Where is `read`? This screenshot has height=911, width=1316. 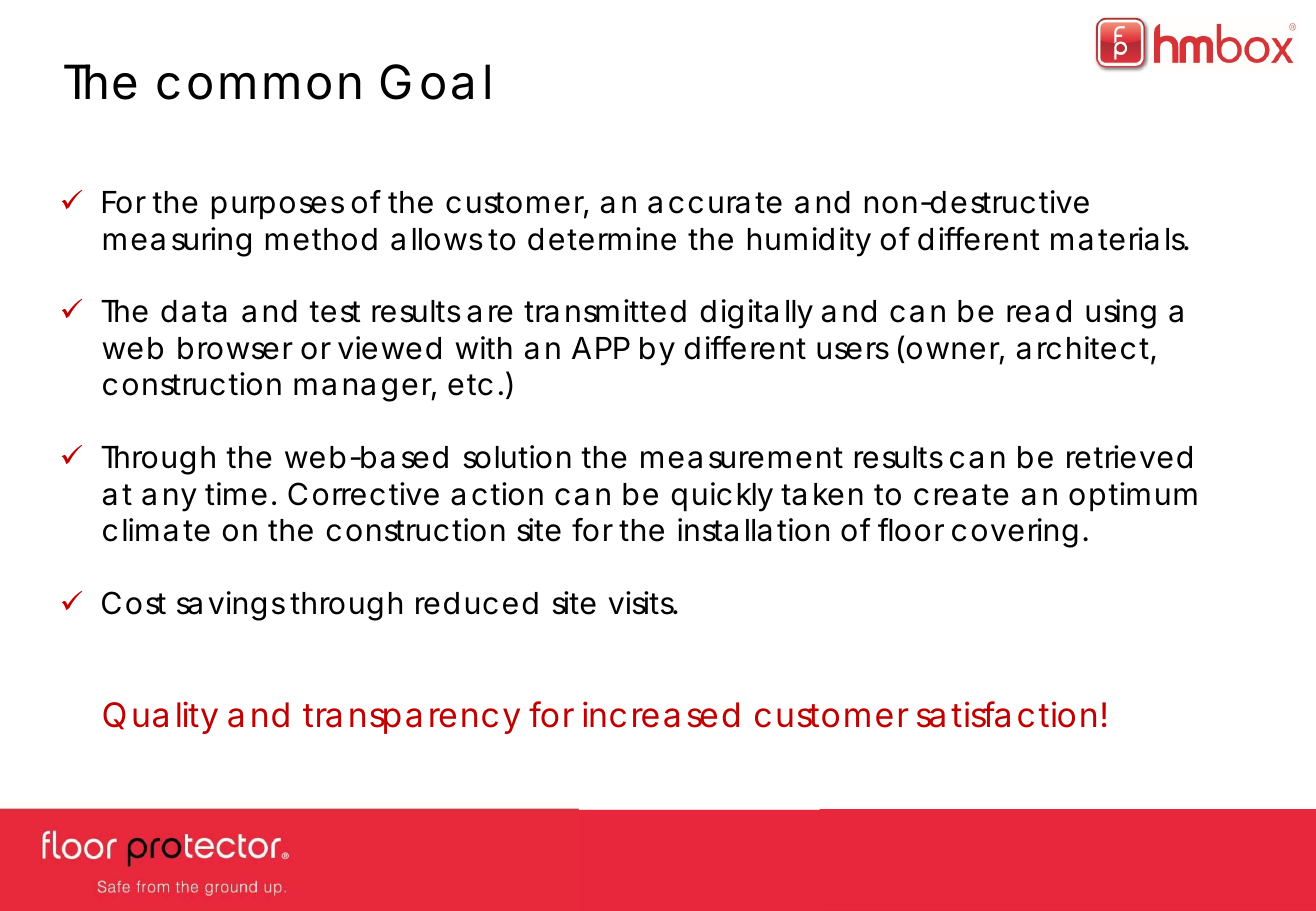 read is located at coordinates (1039, 311).
